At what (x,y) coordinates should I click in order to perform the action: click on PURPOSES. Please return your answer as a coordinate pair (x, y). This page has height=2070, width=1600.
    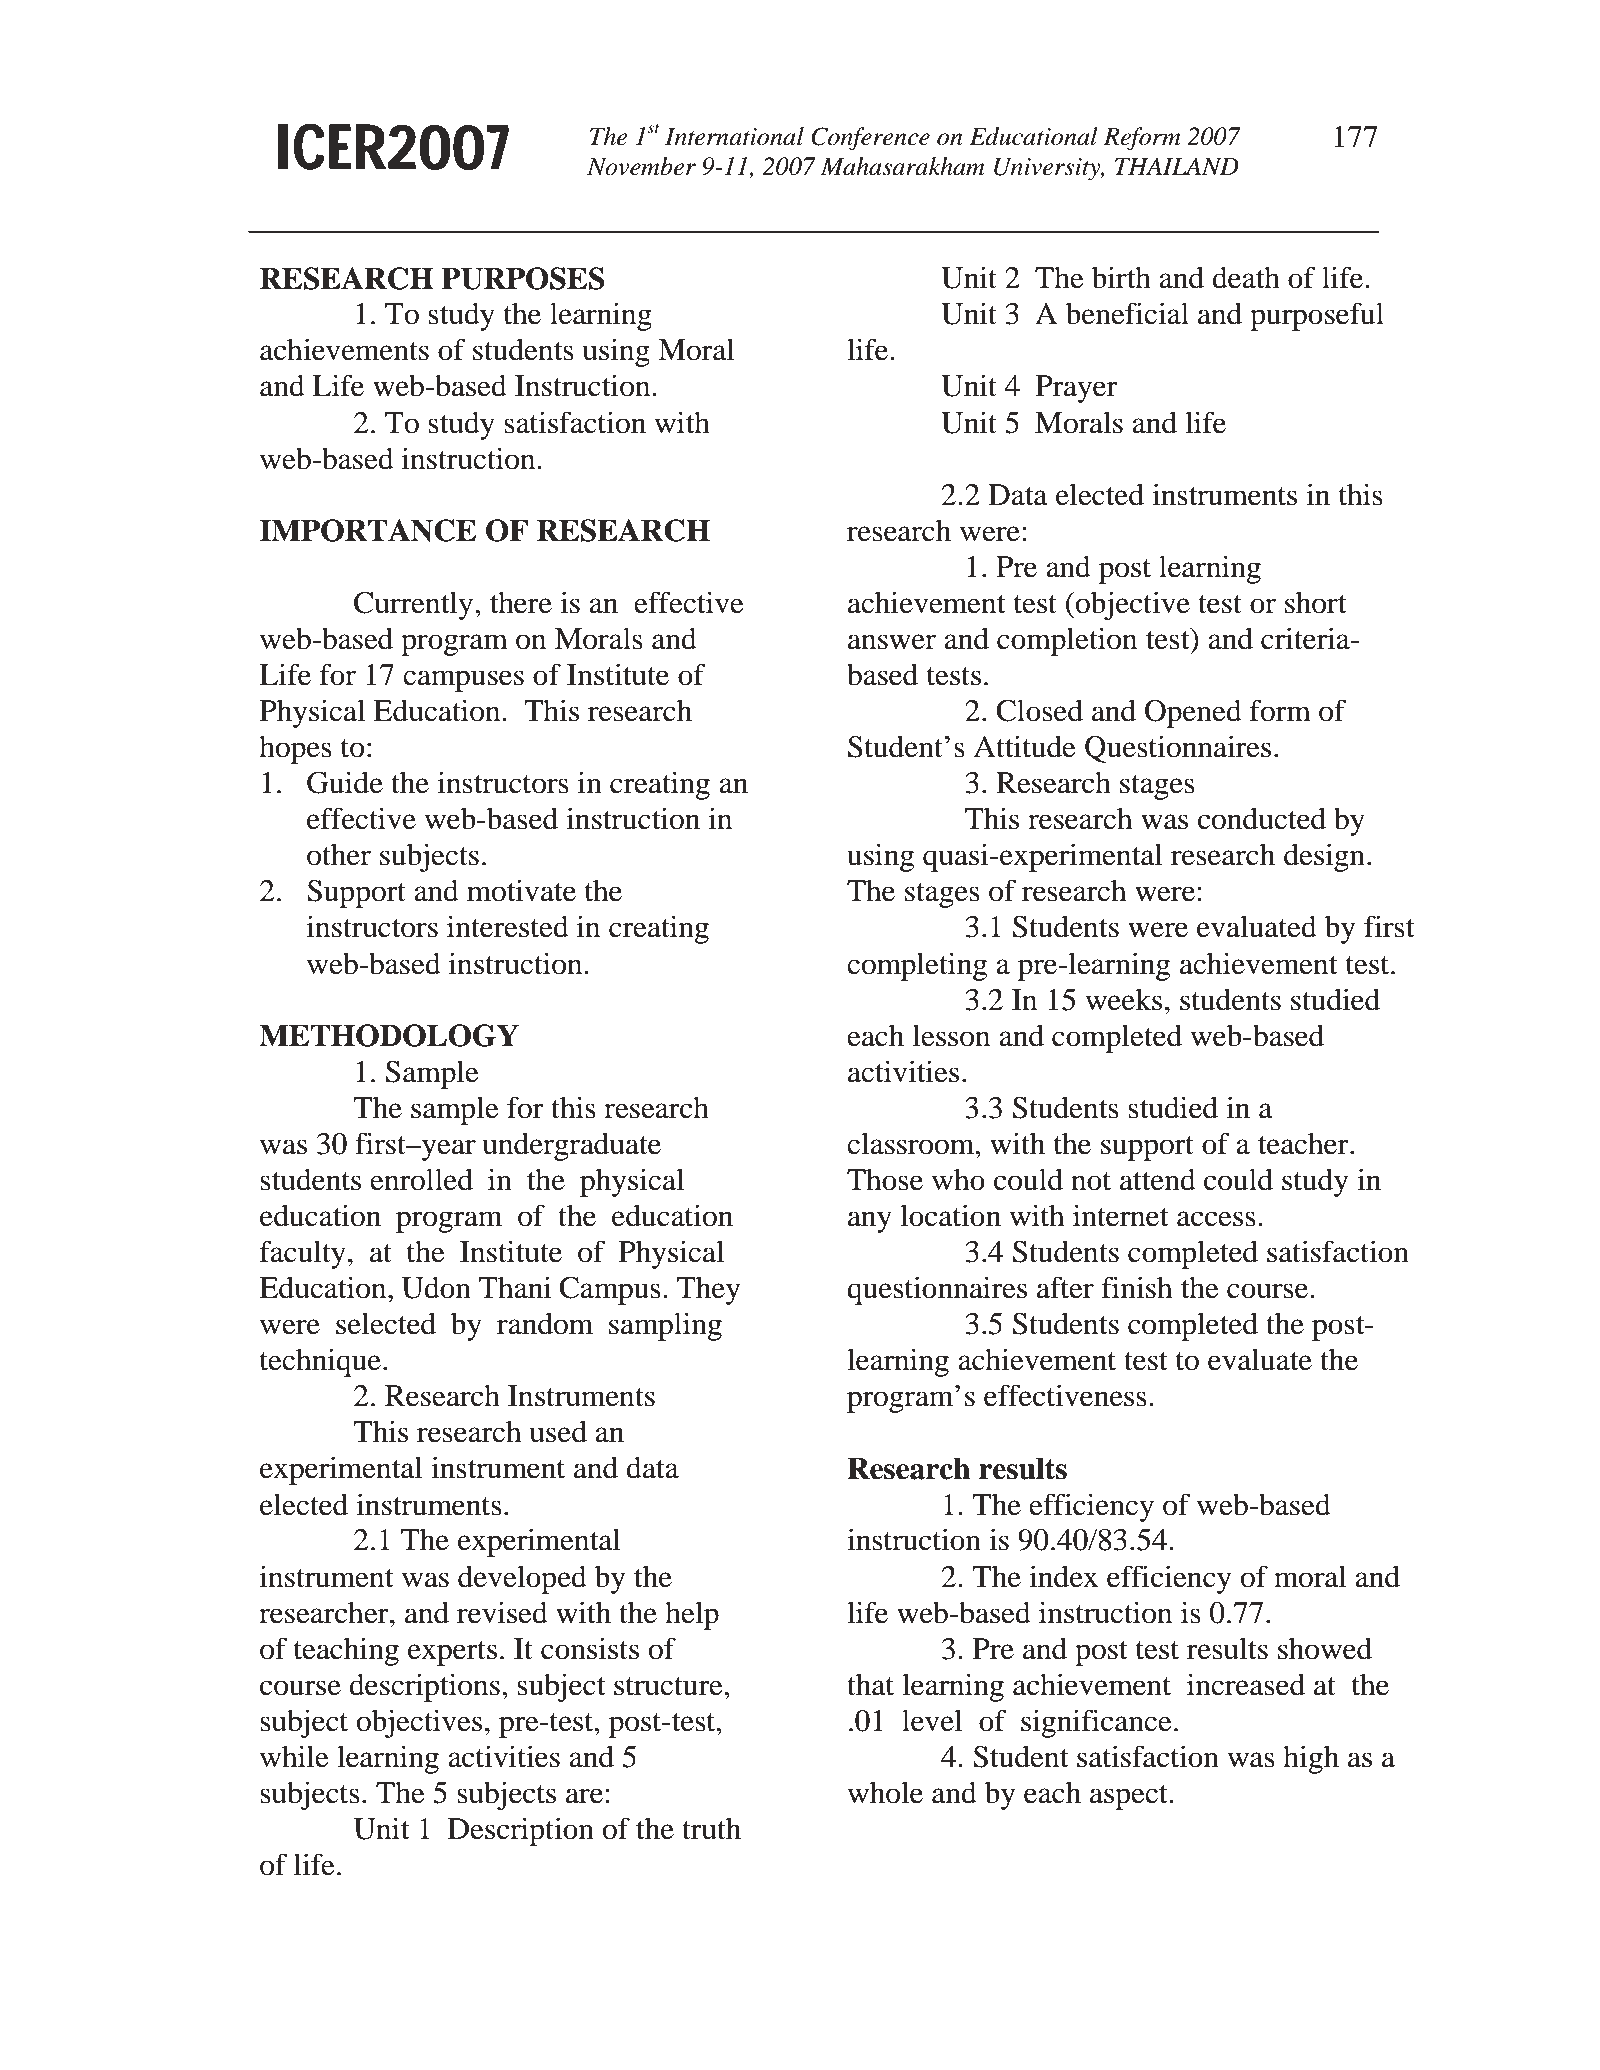
    Looking at the image, I should click on (522, 278).
